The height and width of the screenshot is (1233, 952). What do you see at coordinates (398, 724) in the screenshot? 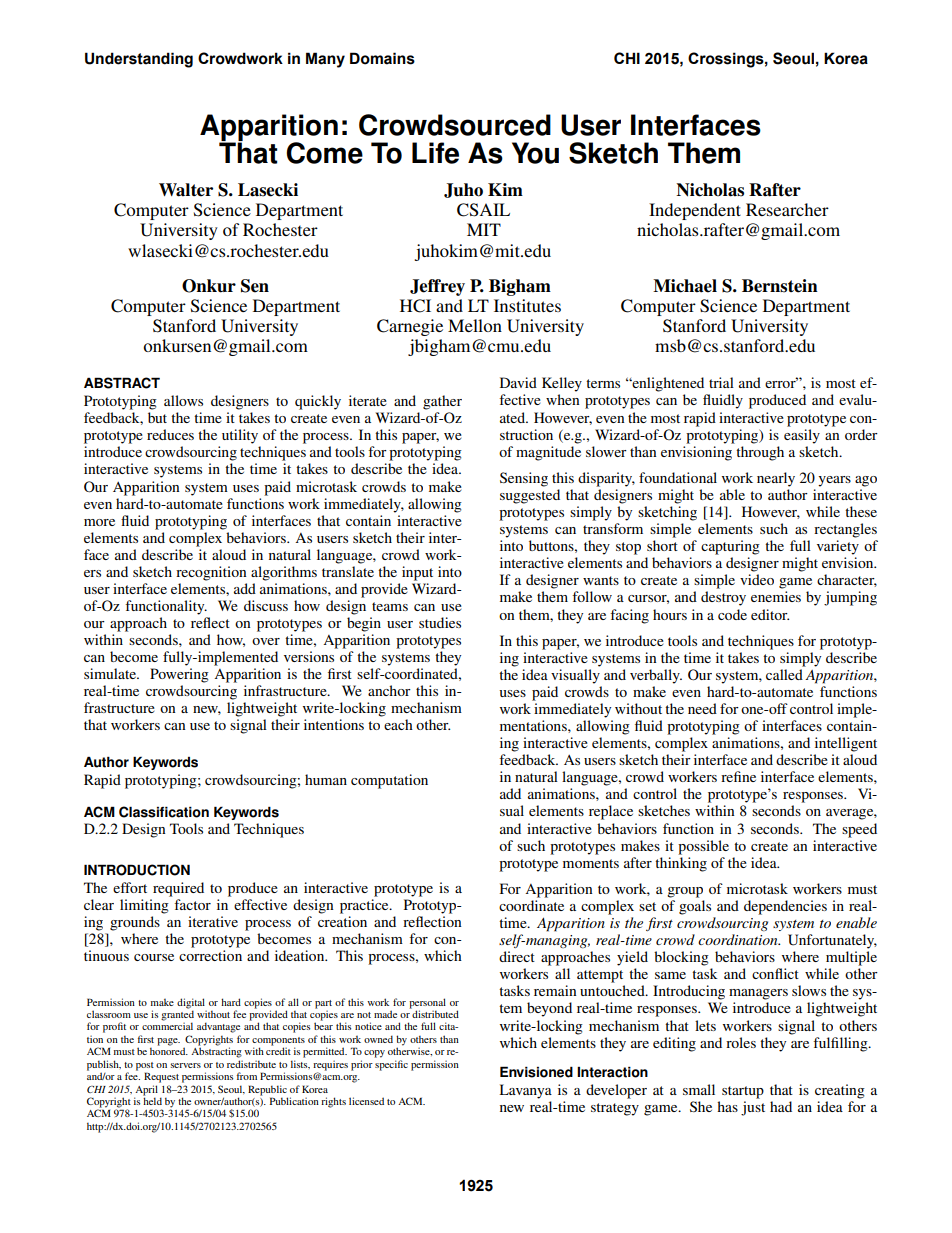
I see `each` at bounding box center [398, 724].
